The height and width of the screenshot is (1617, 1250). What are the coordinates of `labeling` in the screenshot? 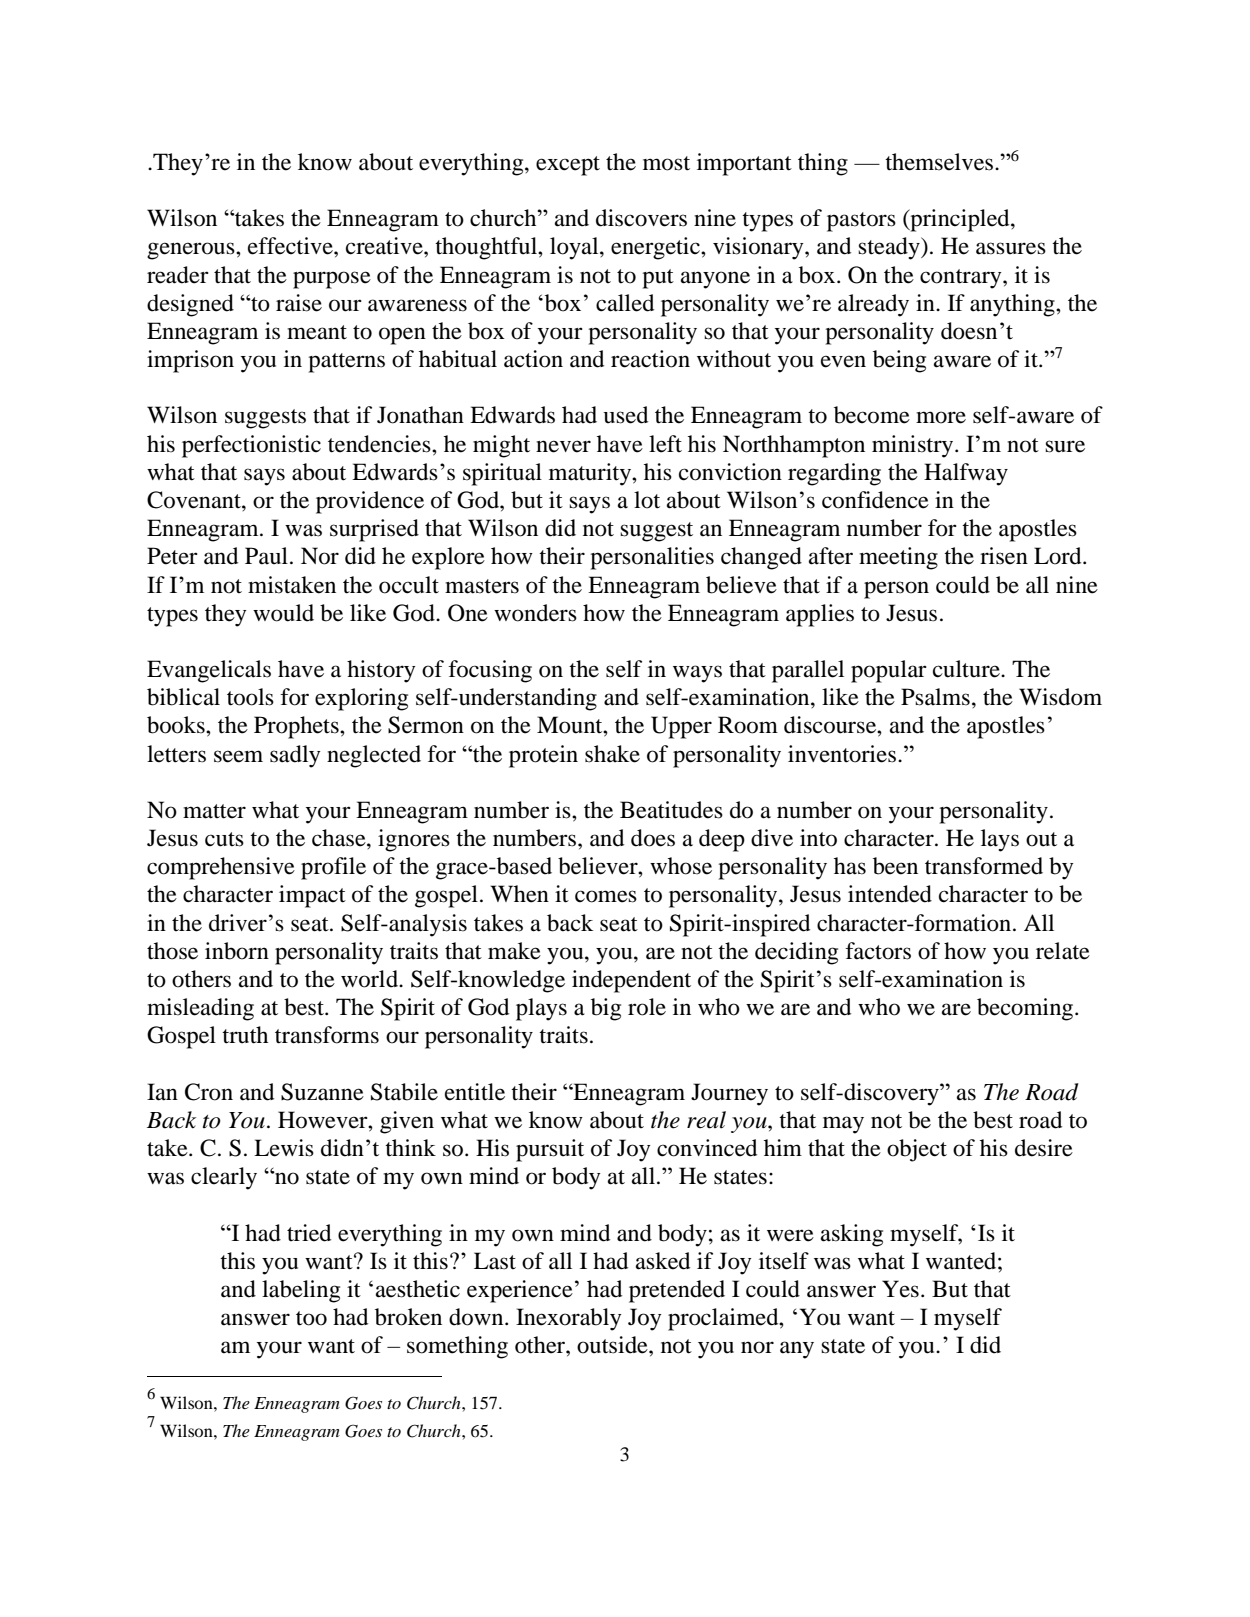 It's located at (301, 1291).
